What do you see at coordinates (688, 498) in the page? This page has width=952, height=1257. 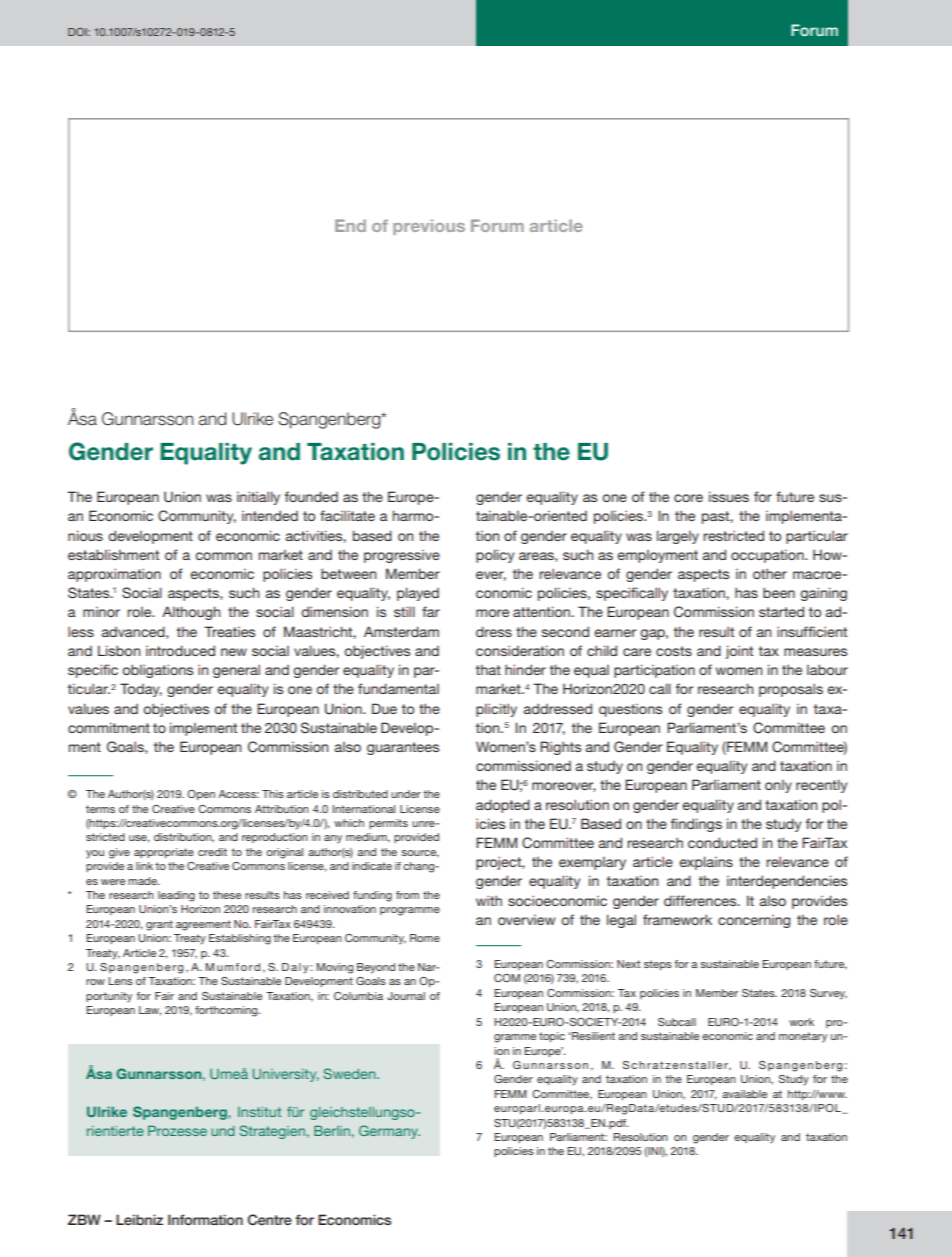 I see `core` at bounding box center [688, 498].
